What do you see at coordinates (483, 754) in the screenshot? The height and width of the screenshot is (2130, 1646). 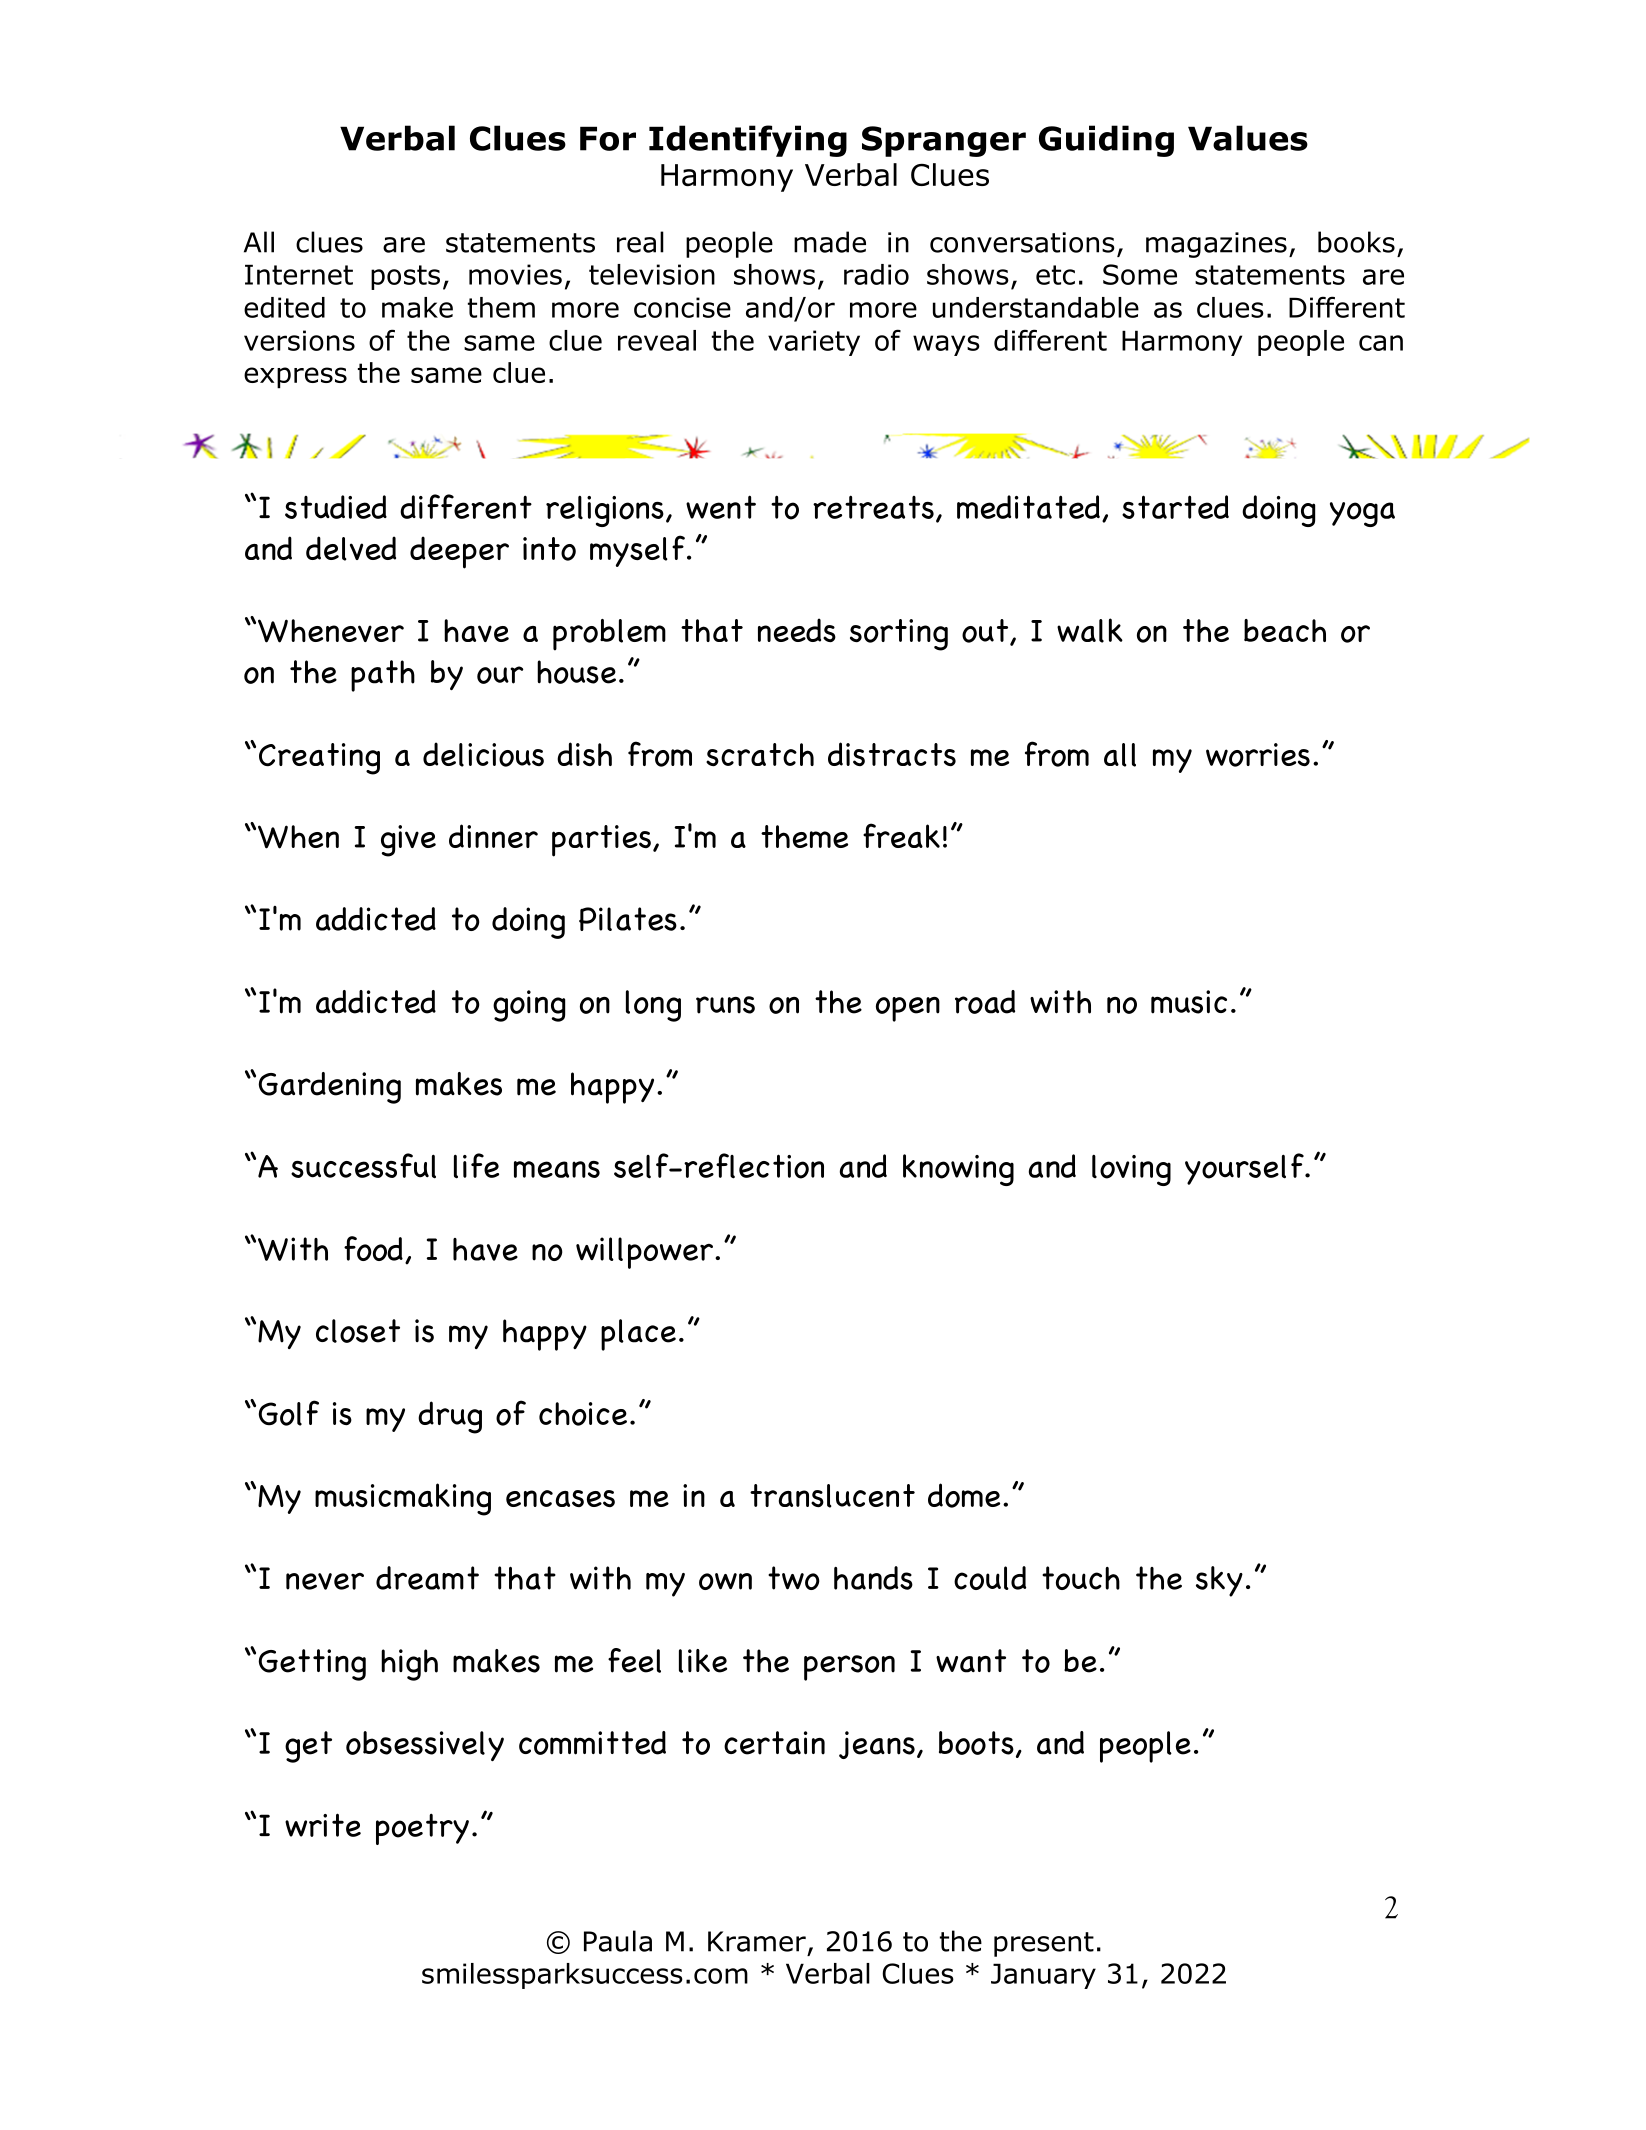 I see `delicious` at bounding box center [483, 754].
